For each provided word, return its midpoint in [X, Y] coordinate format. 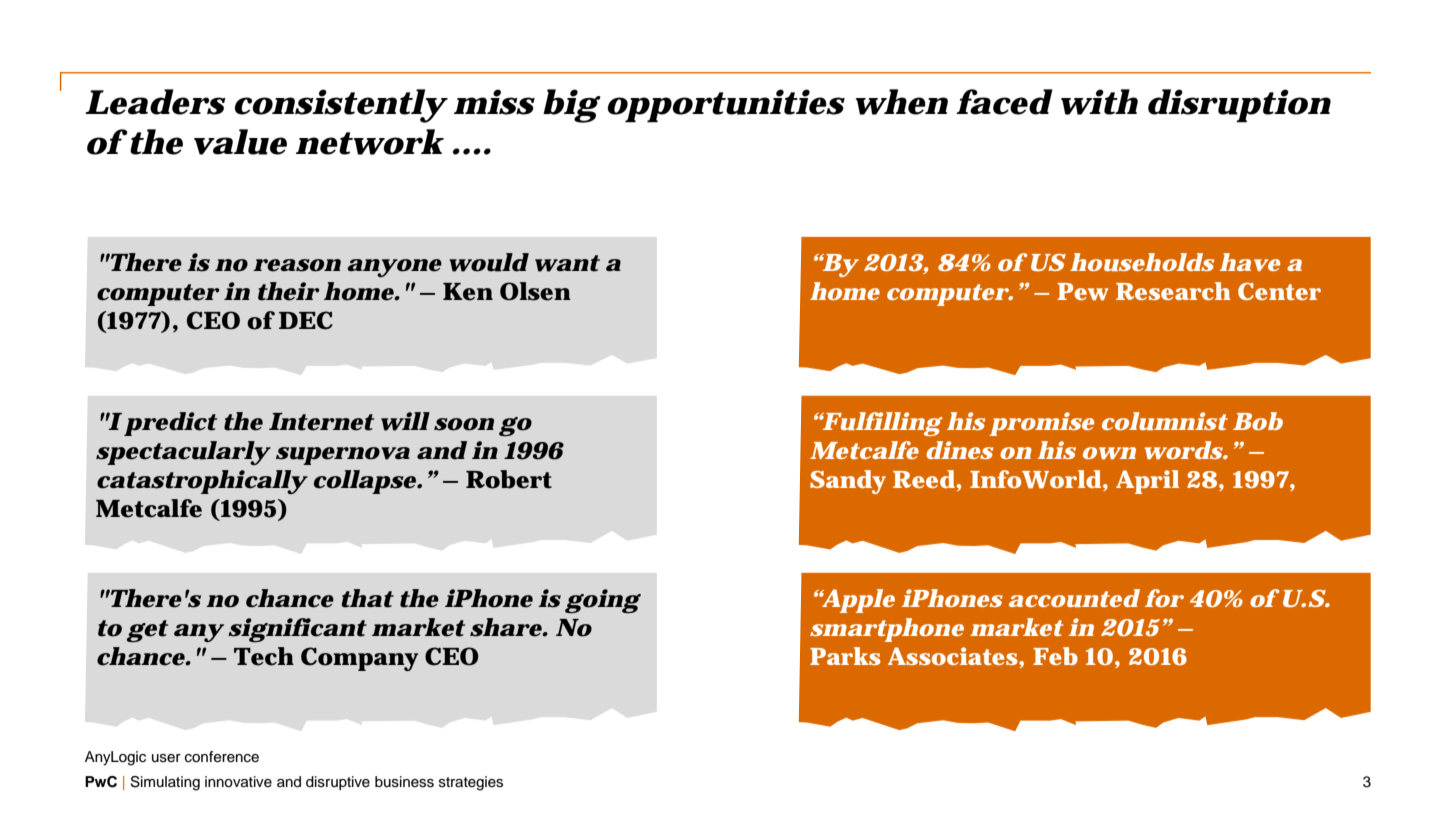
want [567, 263]
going [603, 601]
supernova [343, 456]
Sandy [848, 482]
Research [1173, 291]
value [240, 142]
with [1099, 102]
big [571, 106]
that [367, 598]
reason [297, 265]
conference [222, 757]
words [1184, 450]
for [1164, 598]
